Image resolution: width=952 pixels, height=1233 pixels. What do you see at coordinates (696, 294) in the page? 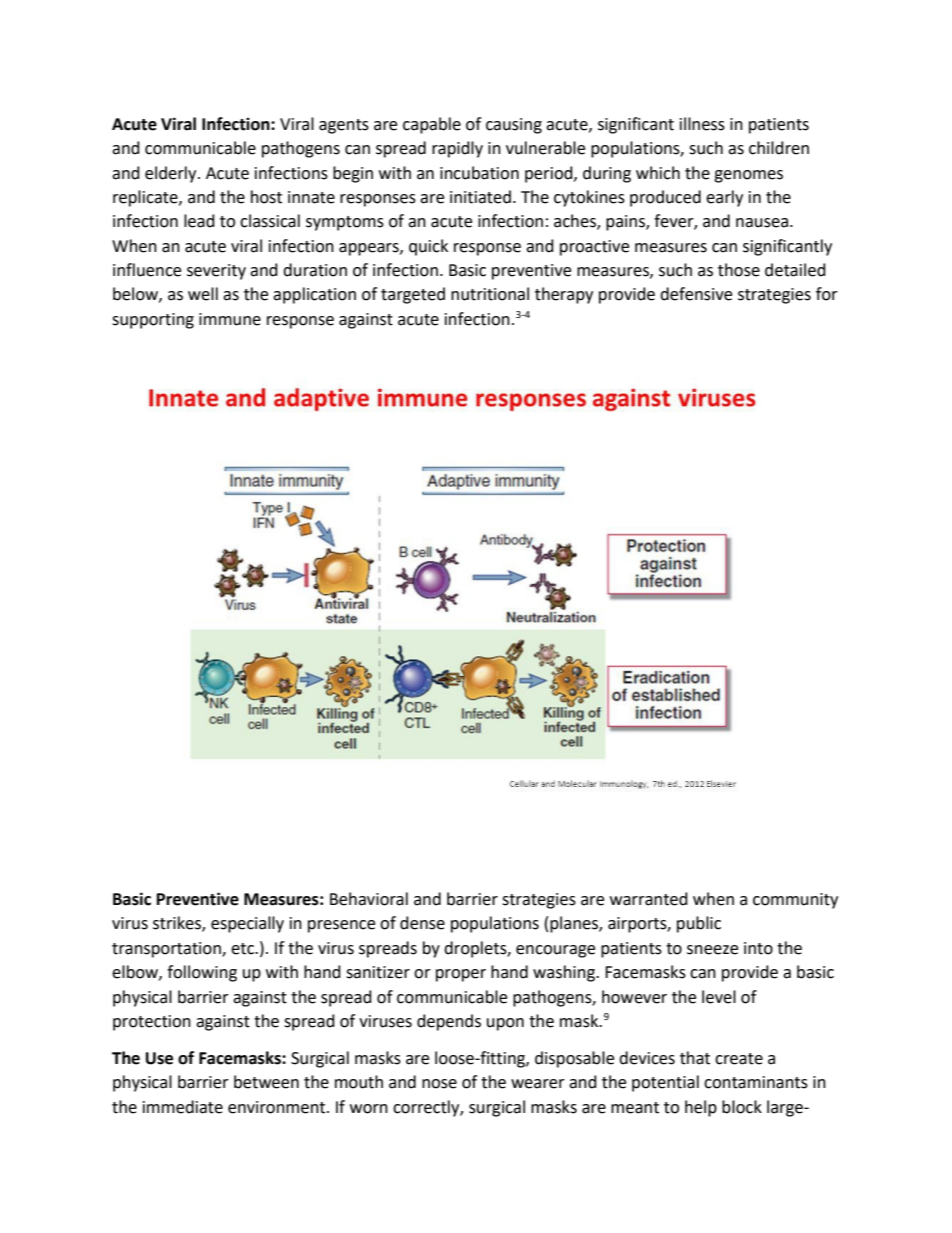
I see `defensive` at bounding box center [696, 294].
